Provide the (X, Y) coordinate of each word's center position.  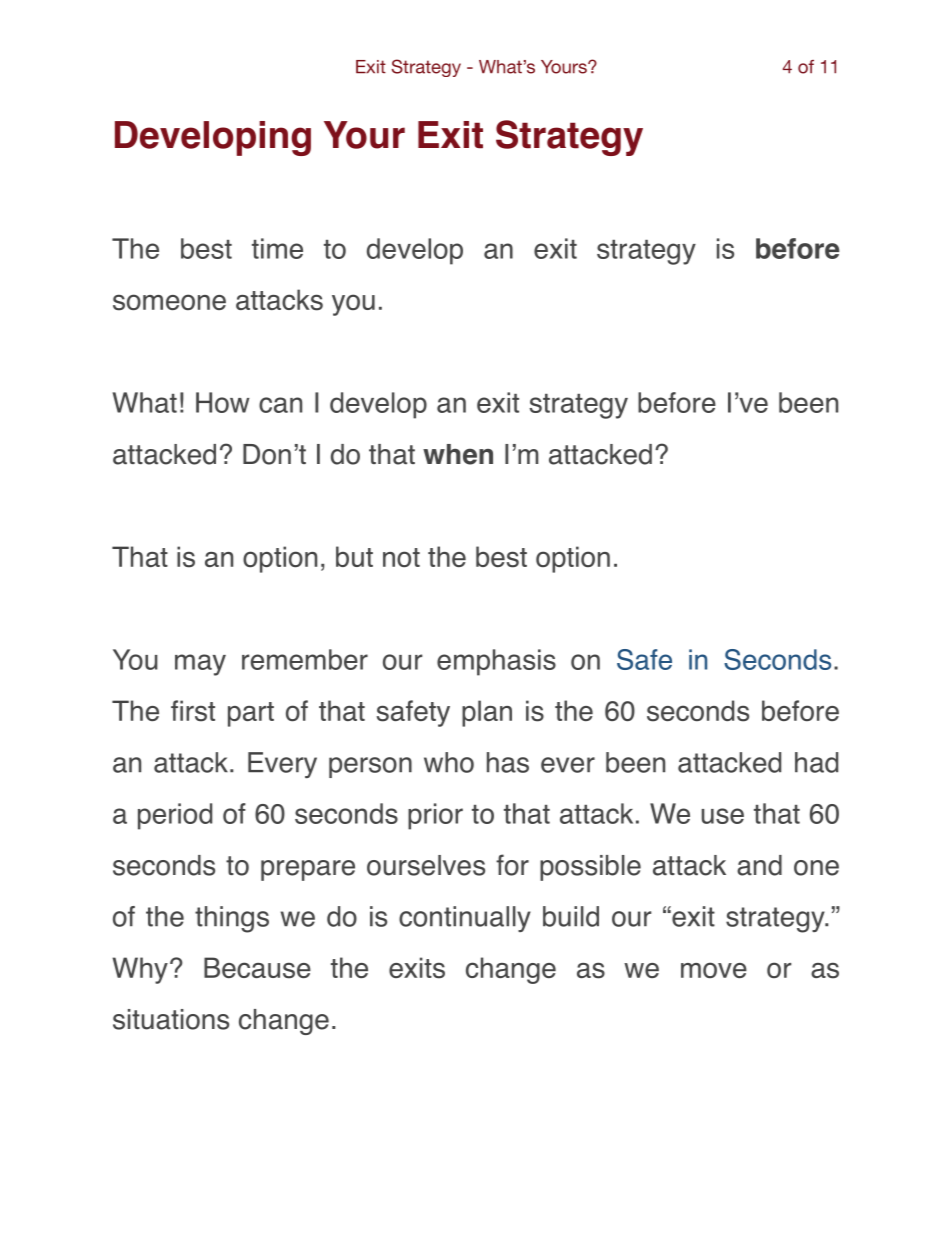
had (816, 762)
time (277, 248)
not (401, 557)
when (458, 454)
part (251, 714)
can (280, 405)
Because (257, 968)
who (449, 762)
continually (465, 919)
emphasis (496, 662)
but (354, 556)
